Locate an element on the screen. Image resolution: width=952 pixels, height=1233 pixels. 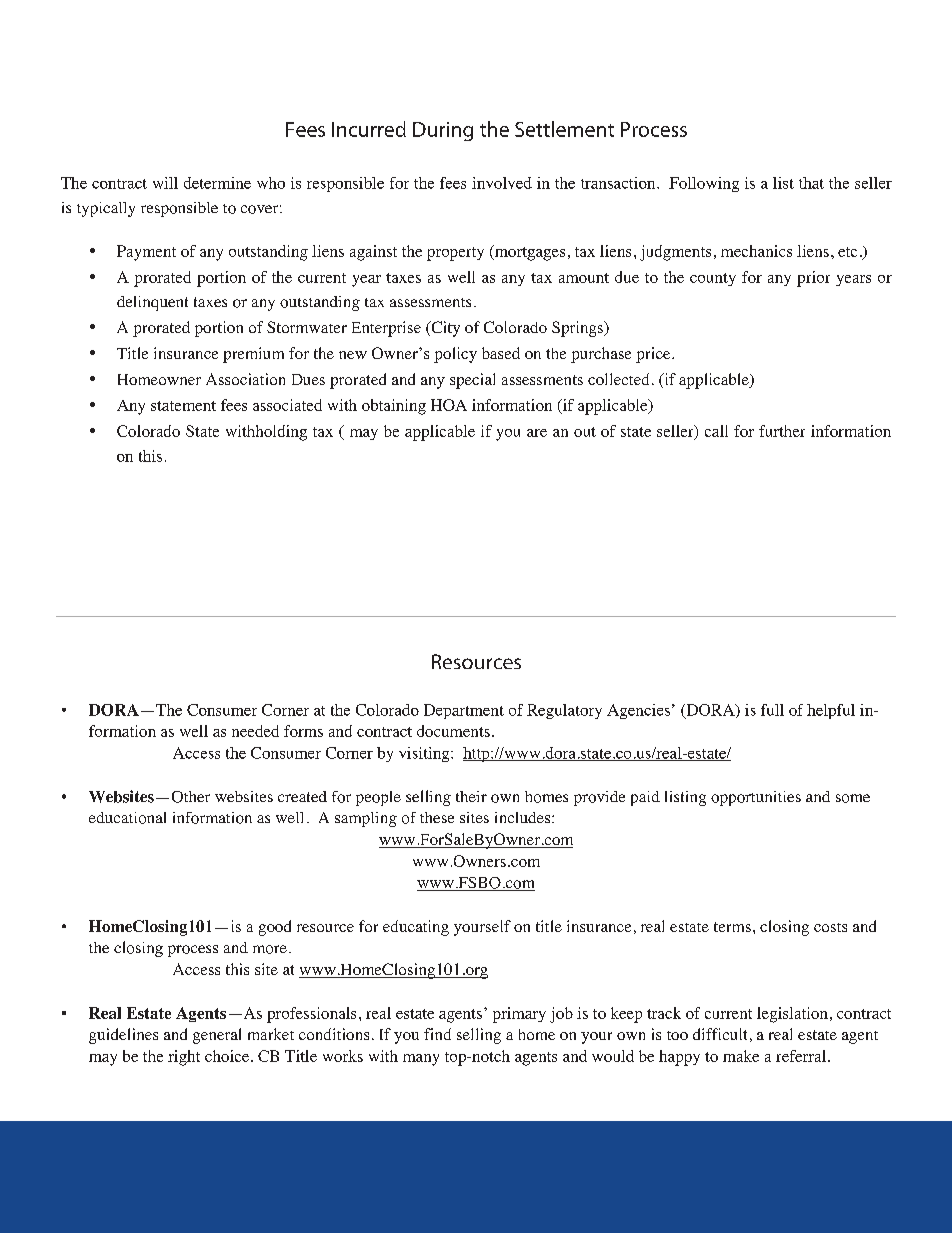
primary is located at coordinates (519, 1015).
